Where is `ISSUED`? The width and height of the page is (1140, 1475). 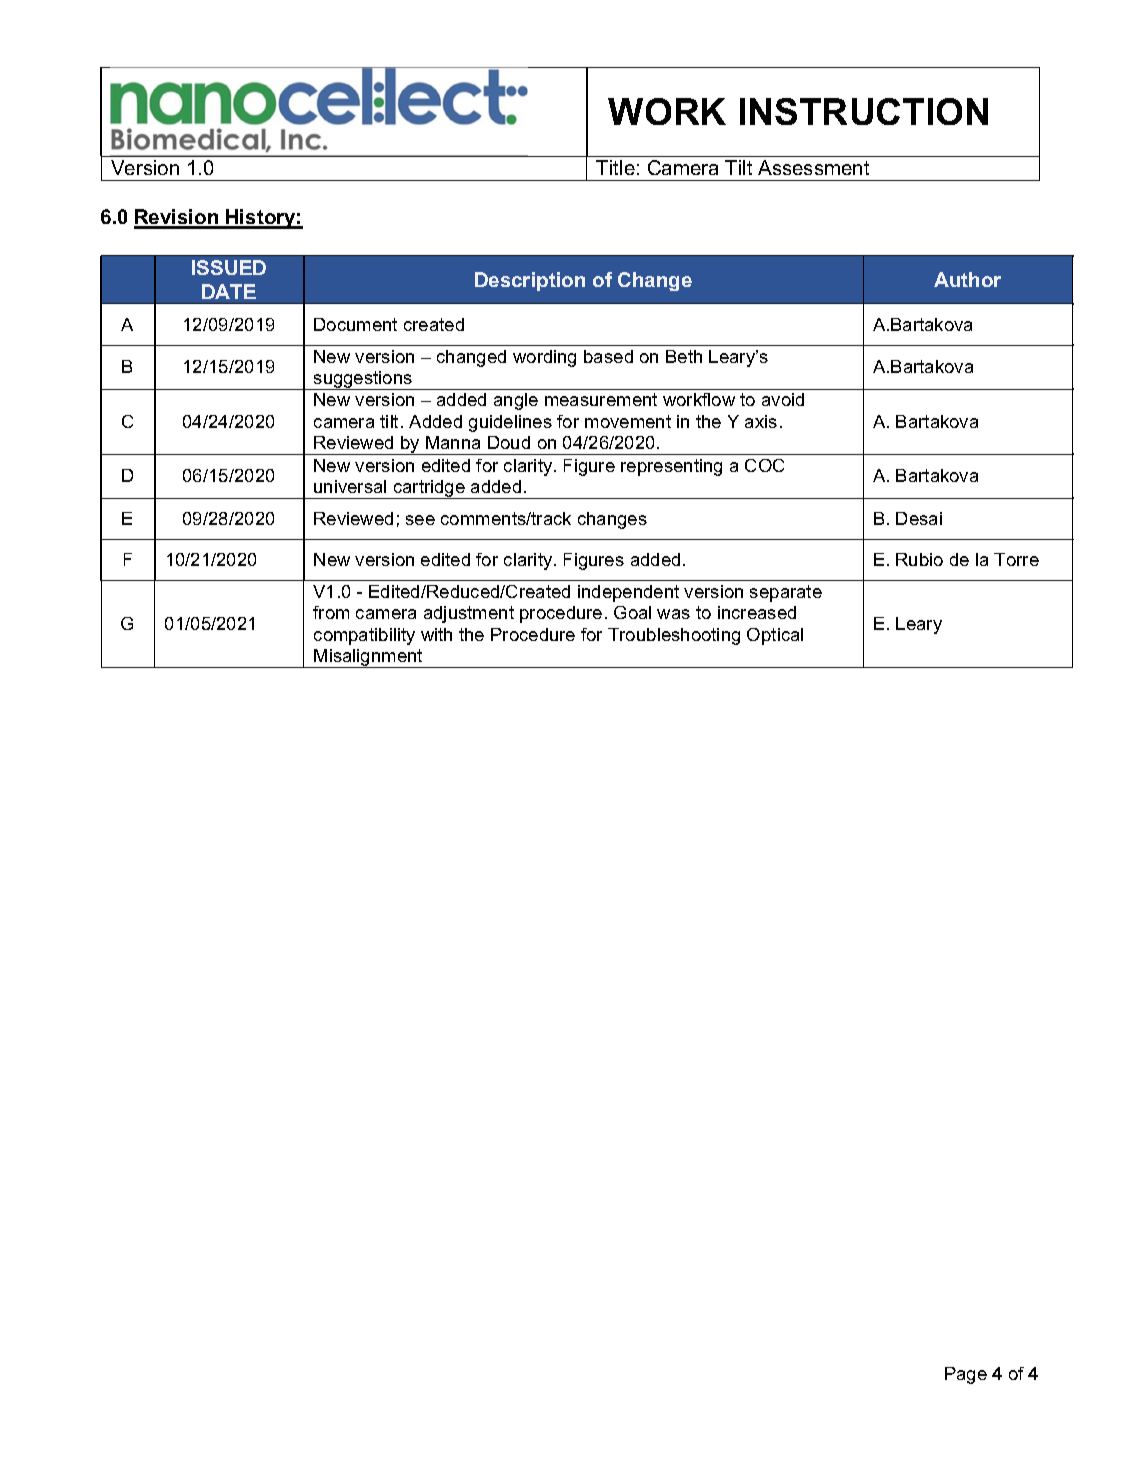
ISSUED is located at coordinates (229, 267).
